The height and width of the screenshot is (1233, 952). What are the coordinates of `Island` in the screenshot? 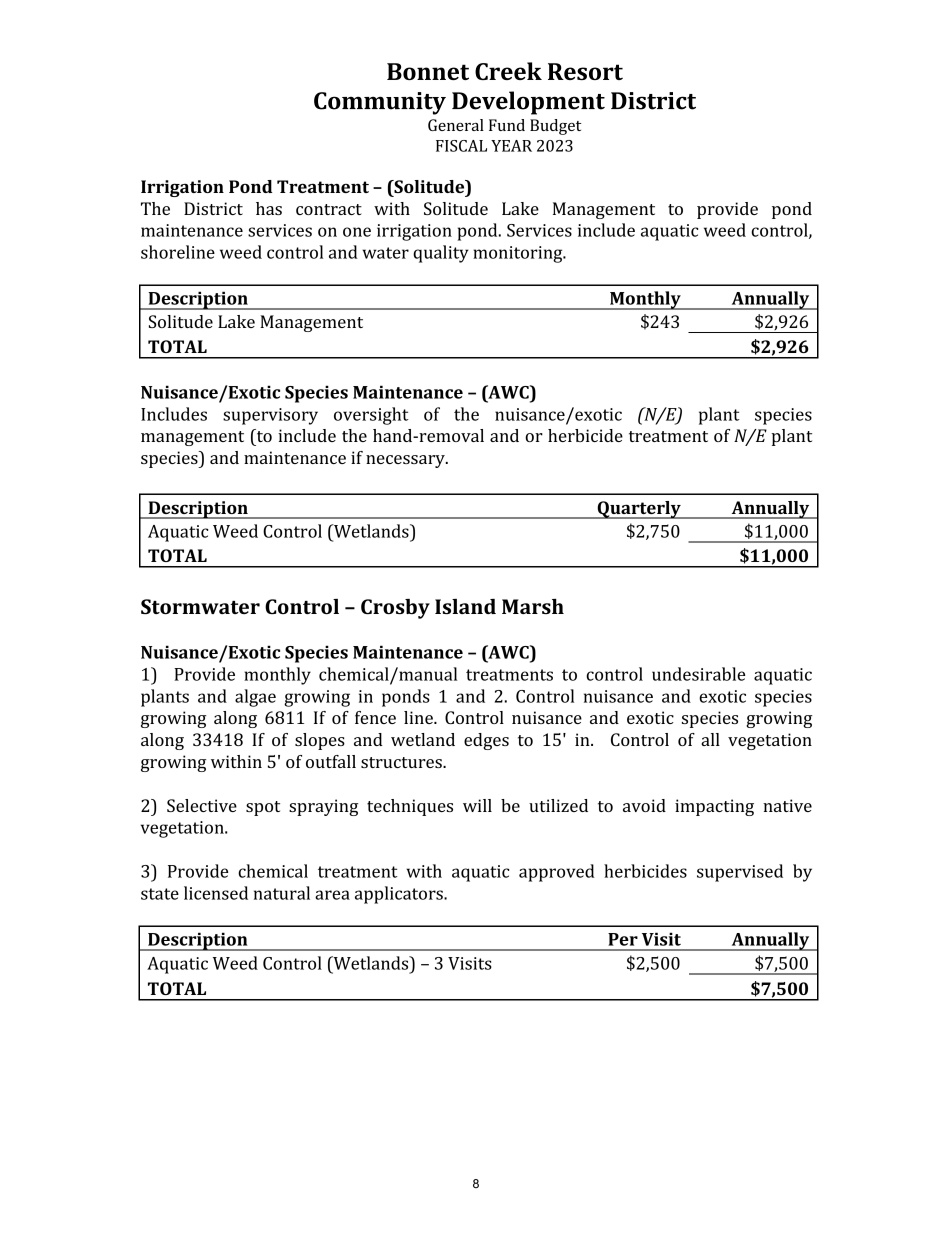 It's located at (465, 606).
